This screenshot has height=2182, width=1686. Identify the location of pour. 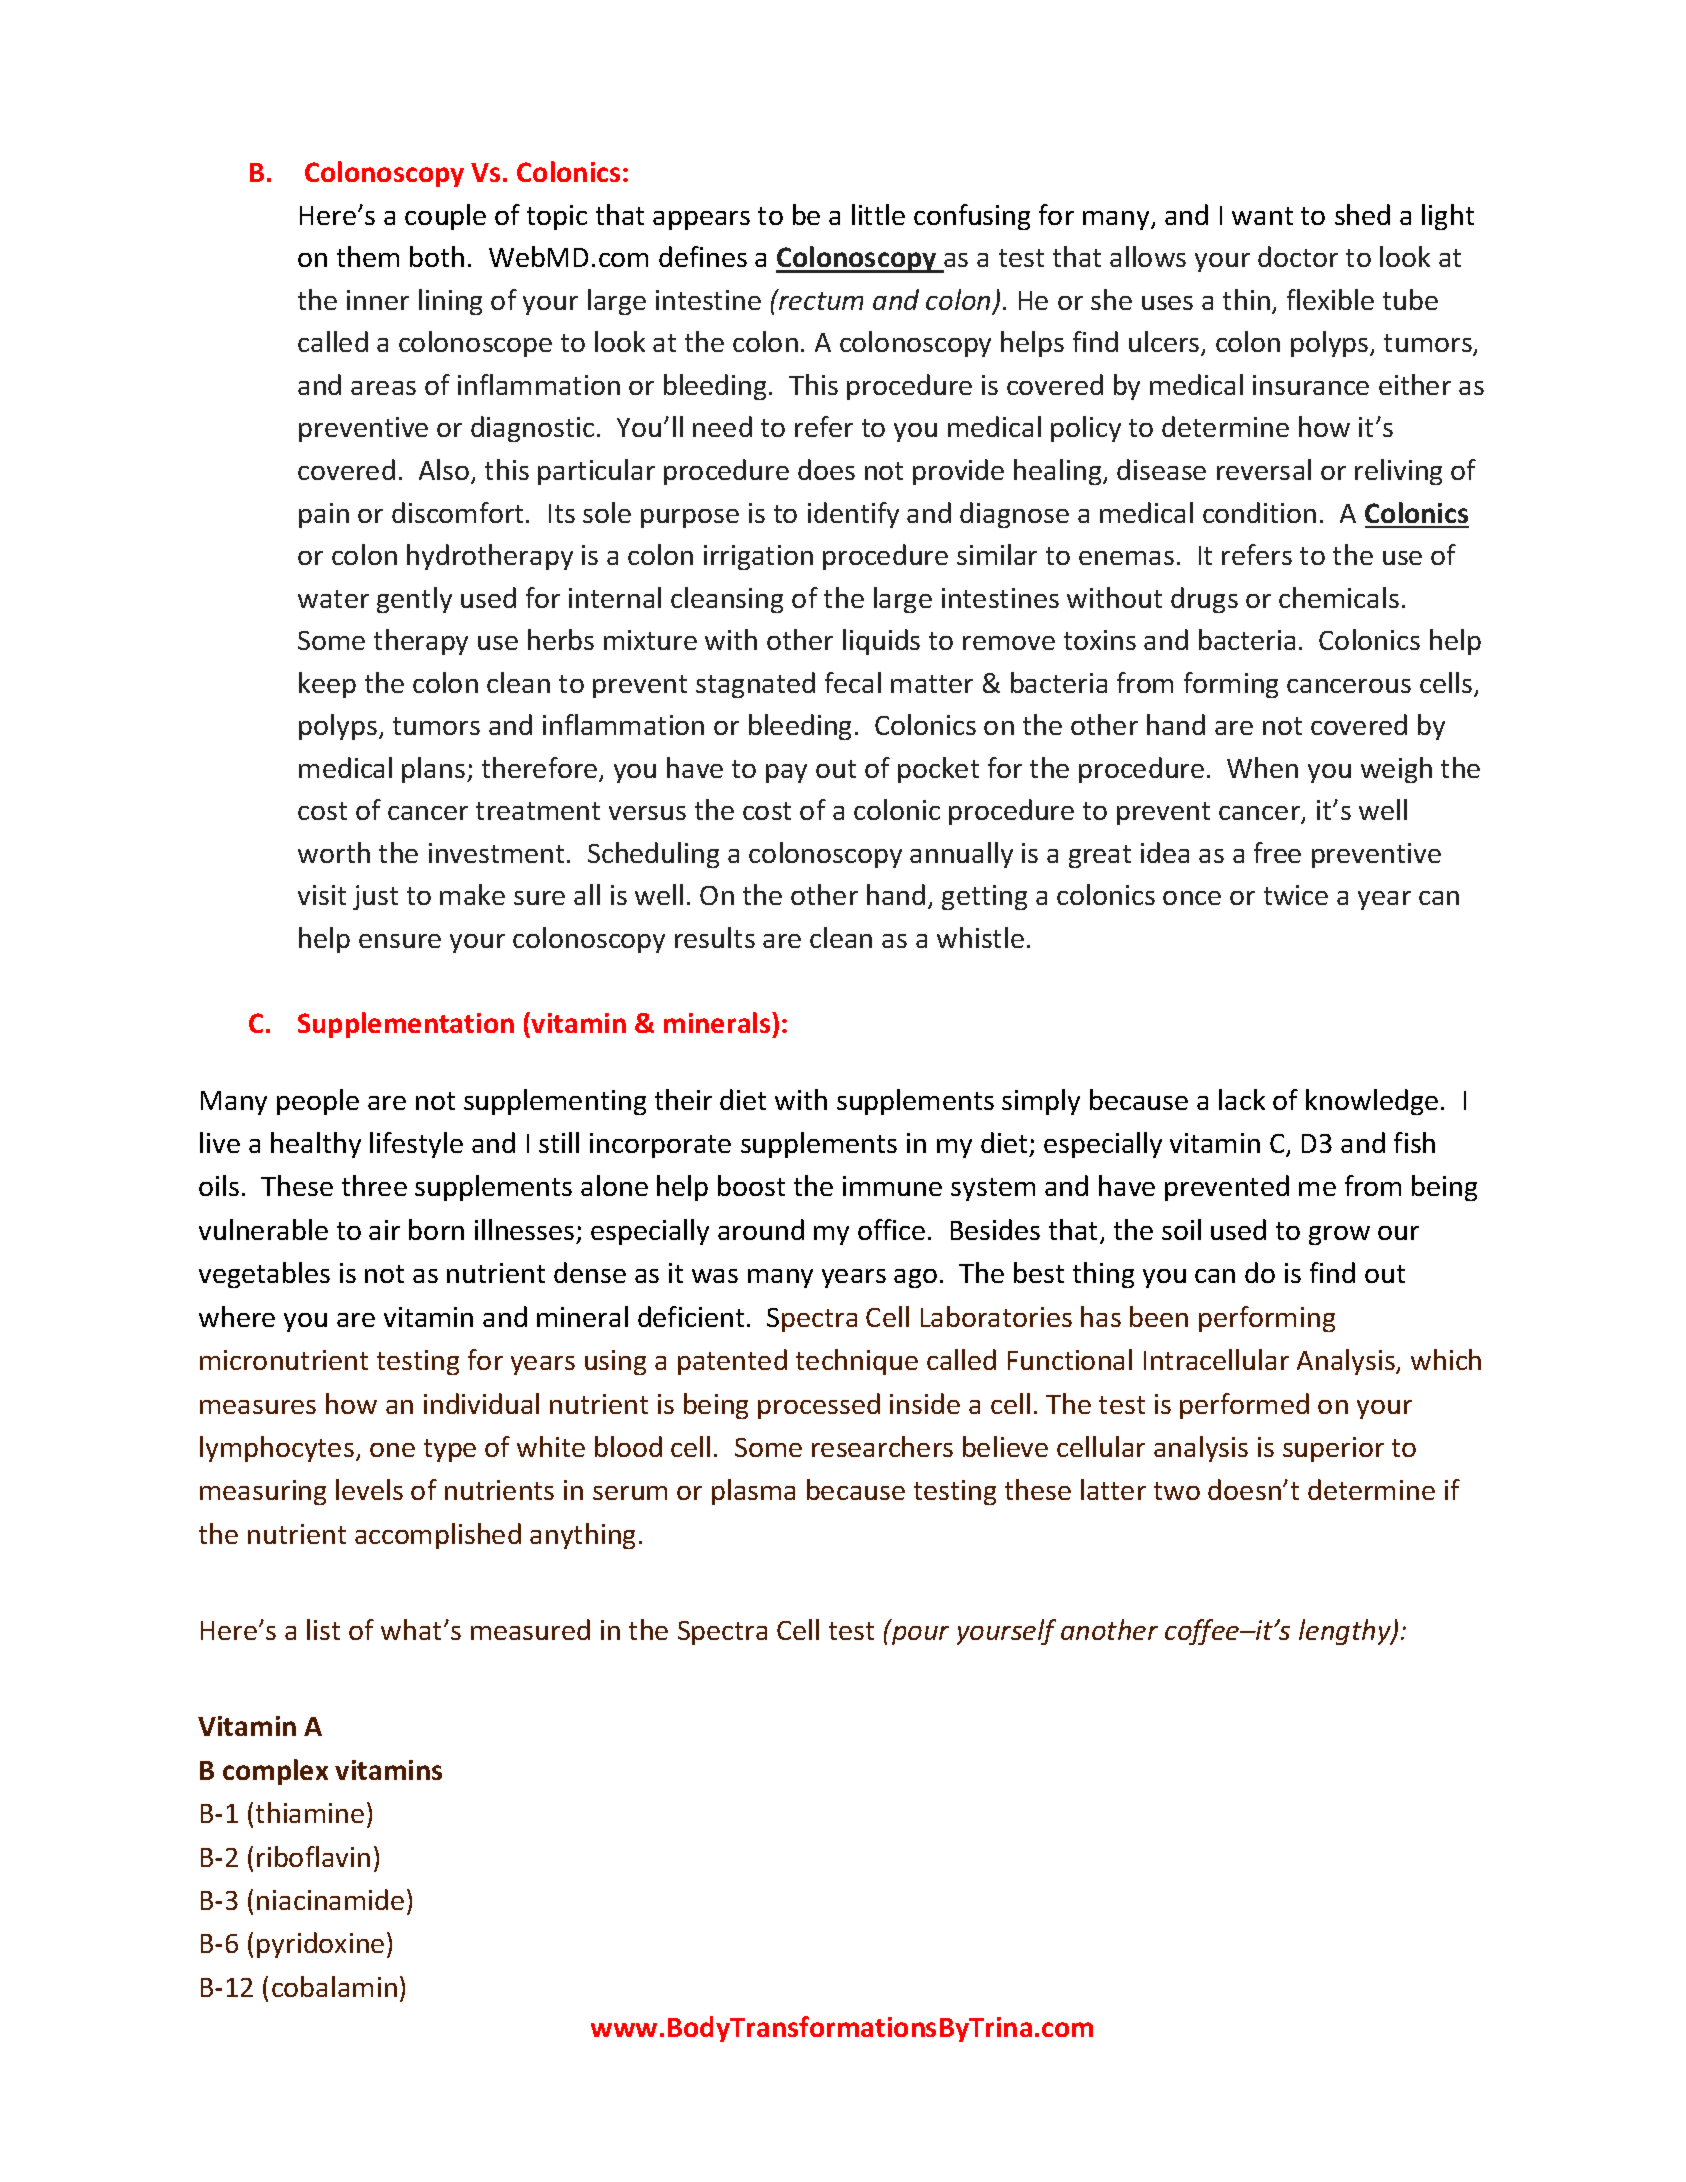
(920, 1635).
